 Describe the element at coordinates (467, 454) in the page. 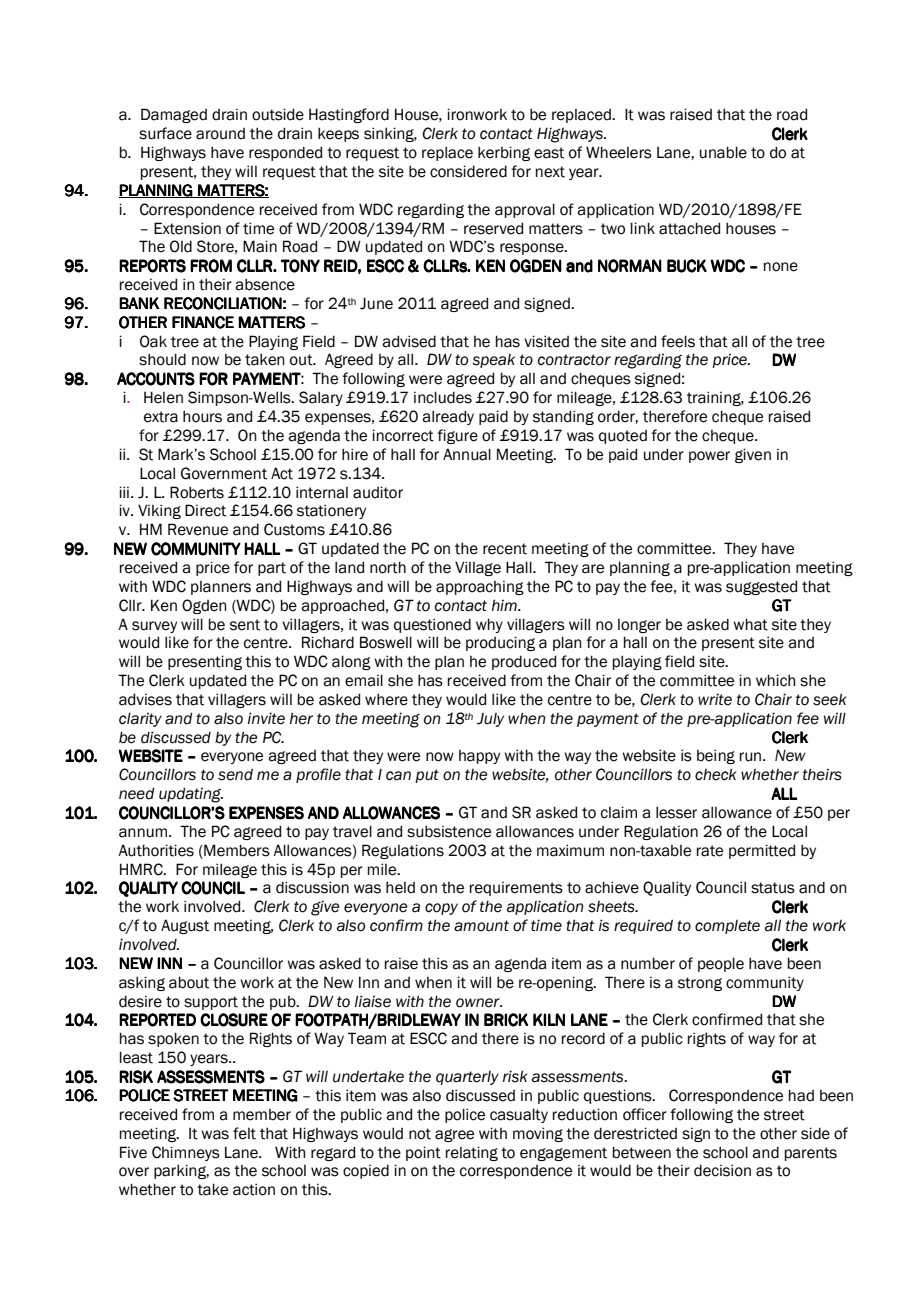

I see `Annual` at that location.
